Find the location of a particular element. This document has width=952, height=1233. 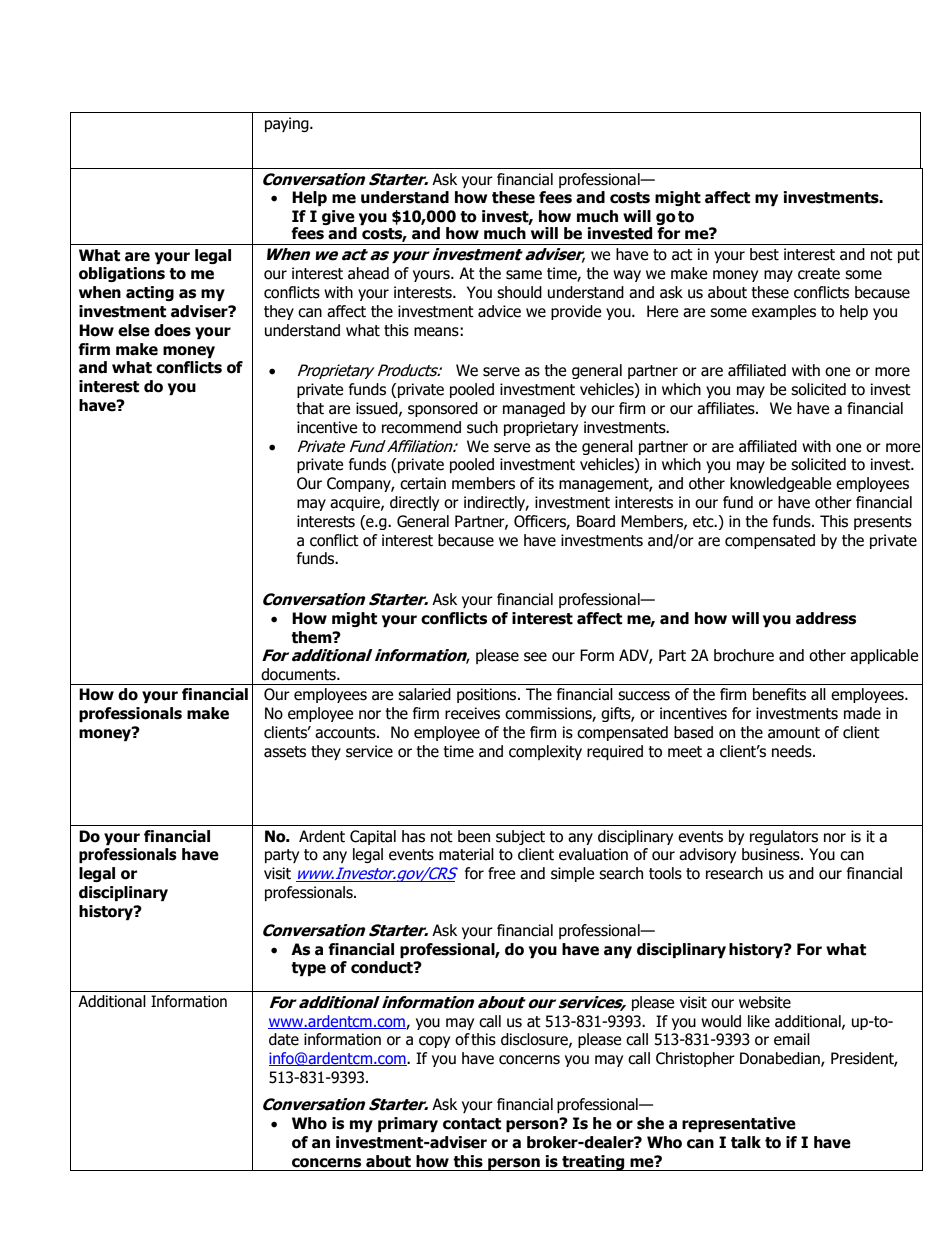

documents is located at coordinates (299, 674).
